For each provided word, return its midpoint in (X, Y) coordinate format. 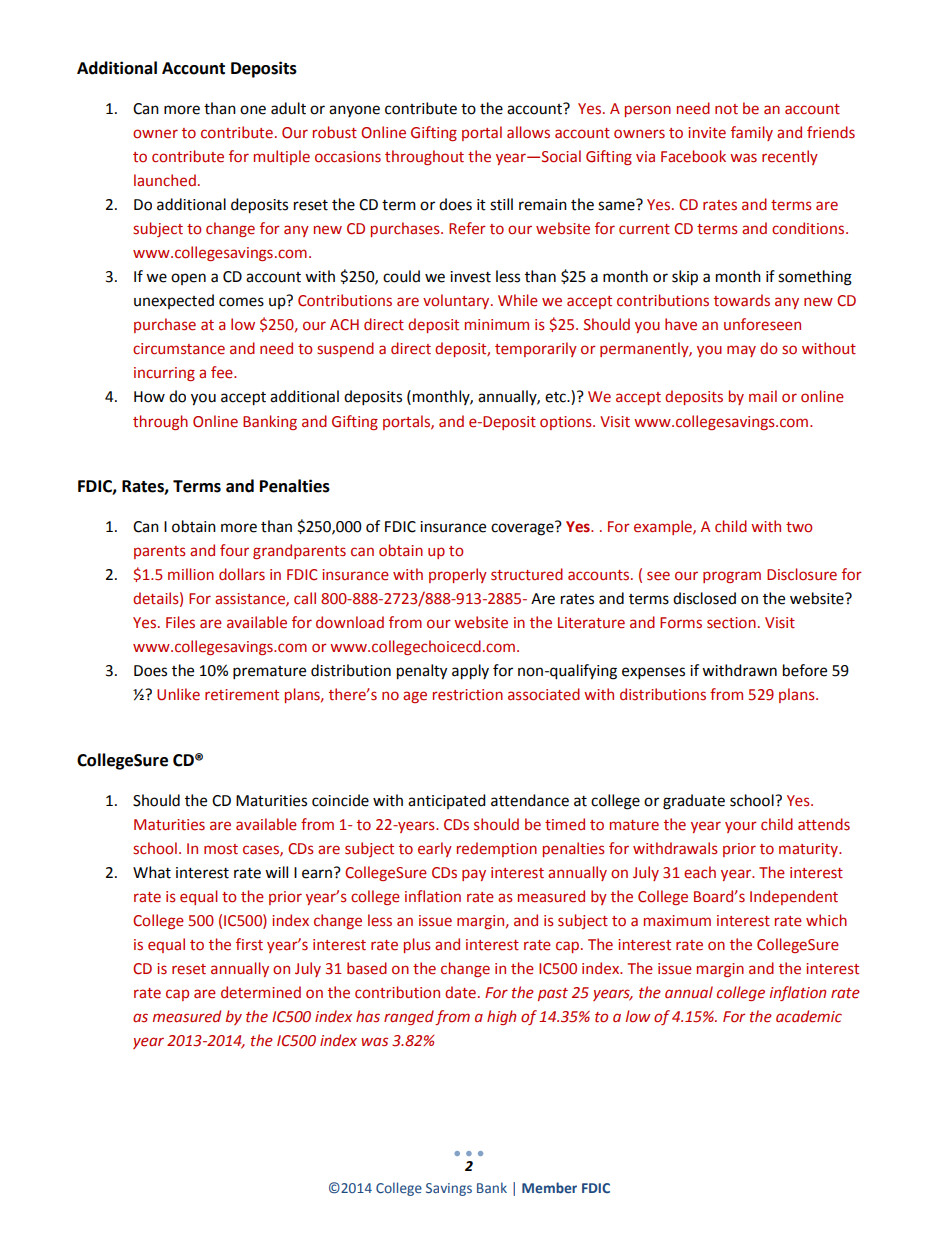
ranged (409, 1017)
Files (180, 622)
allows (528, 132)
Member (549, 1187)
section (731, 623)
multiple (282, 157)
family (752, 133)
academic (809, 1016)
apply (470, 672)
